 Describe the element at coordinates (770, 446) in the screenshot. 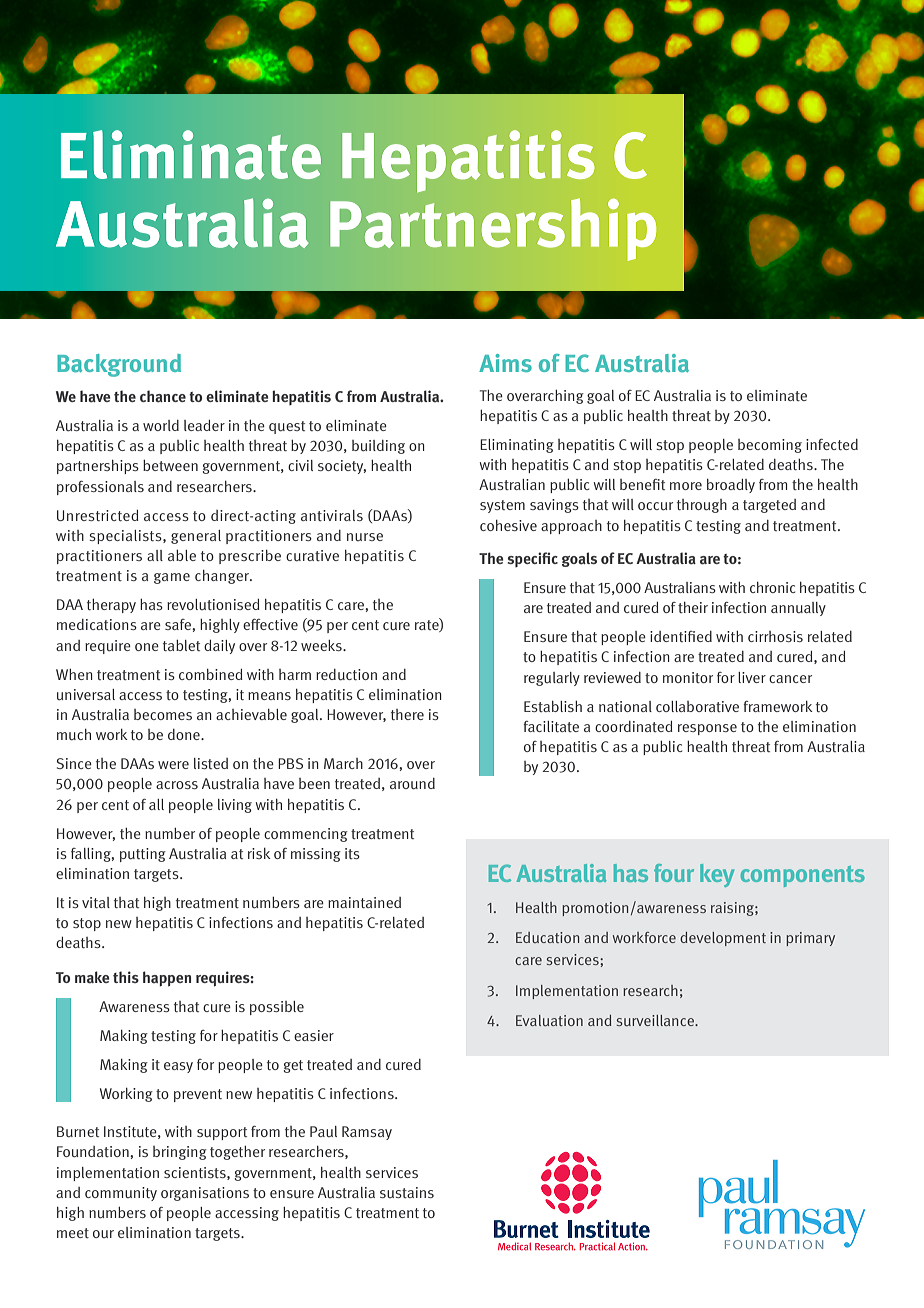

I see `becoming` at that location.
